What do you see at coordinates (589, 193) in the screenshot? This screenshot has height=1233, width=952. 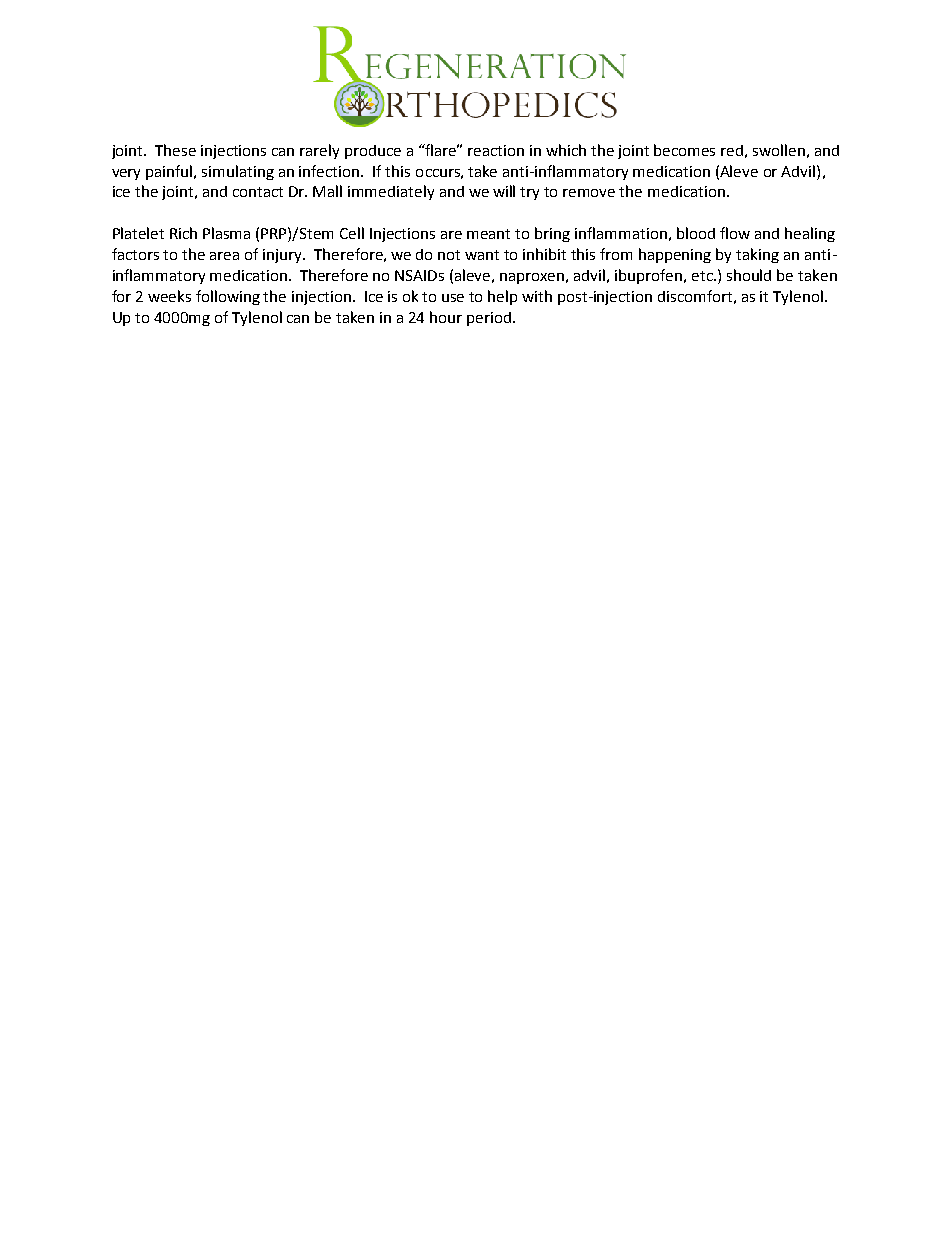 I see `remove` at bounding box center [589, 193].
